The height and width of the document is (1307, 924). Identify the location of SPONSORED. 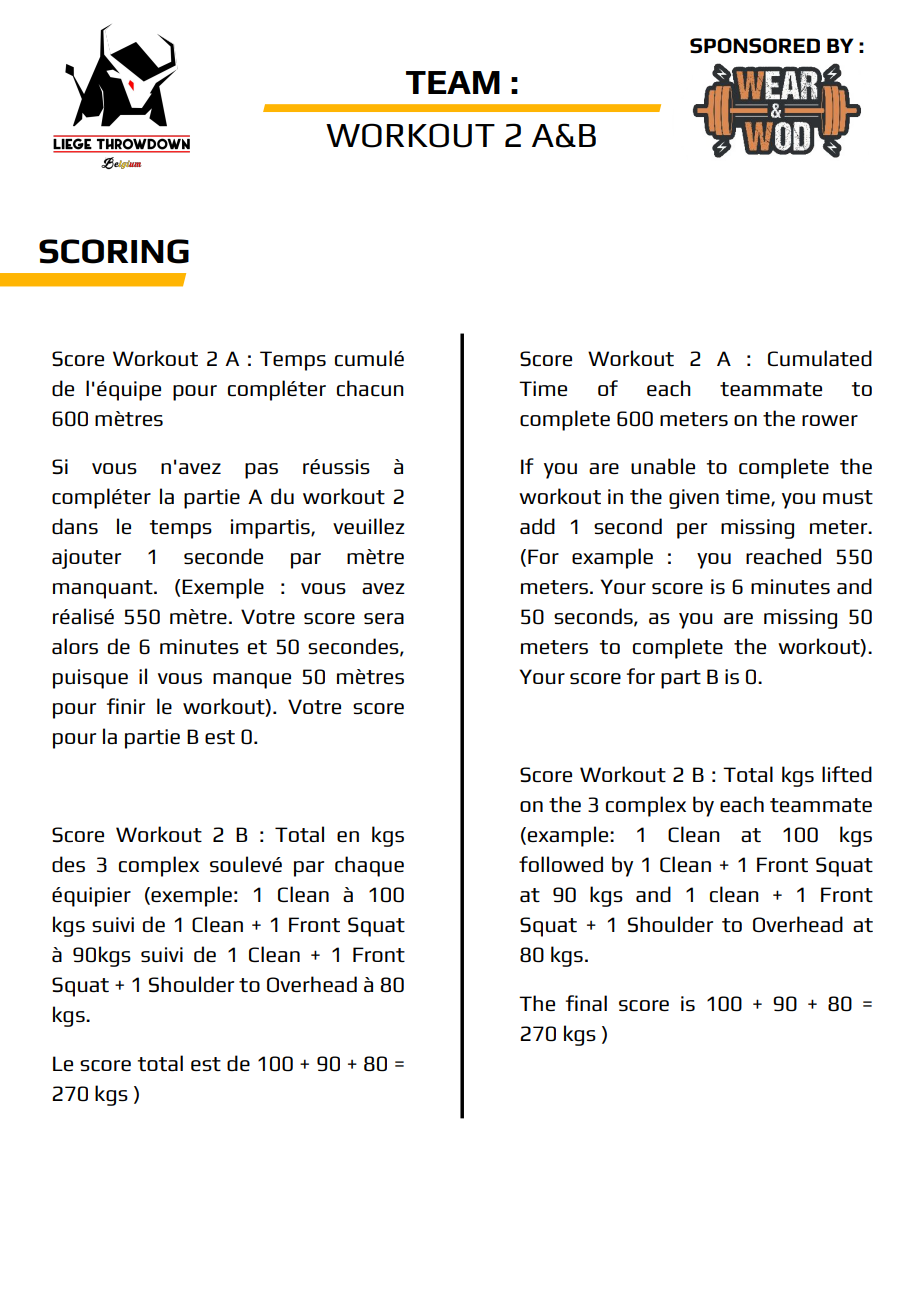
(755, 46).
